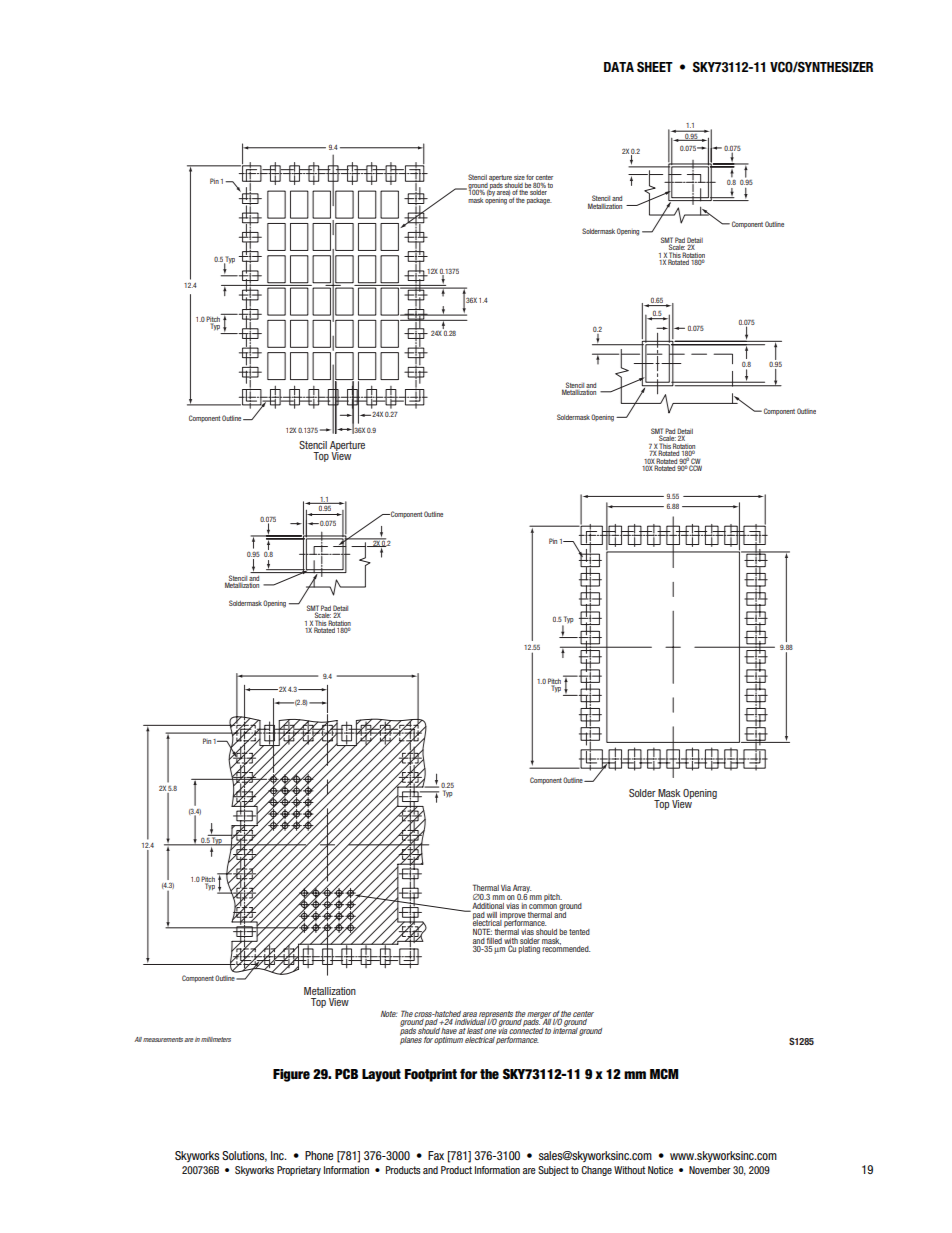 This screenshot has width=952, height=1233. I want to click on millimeters, so click(216, 1039).
